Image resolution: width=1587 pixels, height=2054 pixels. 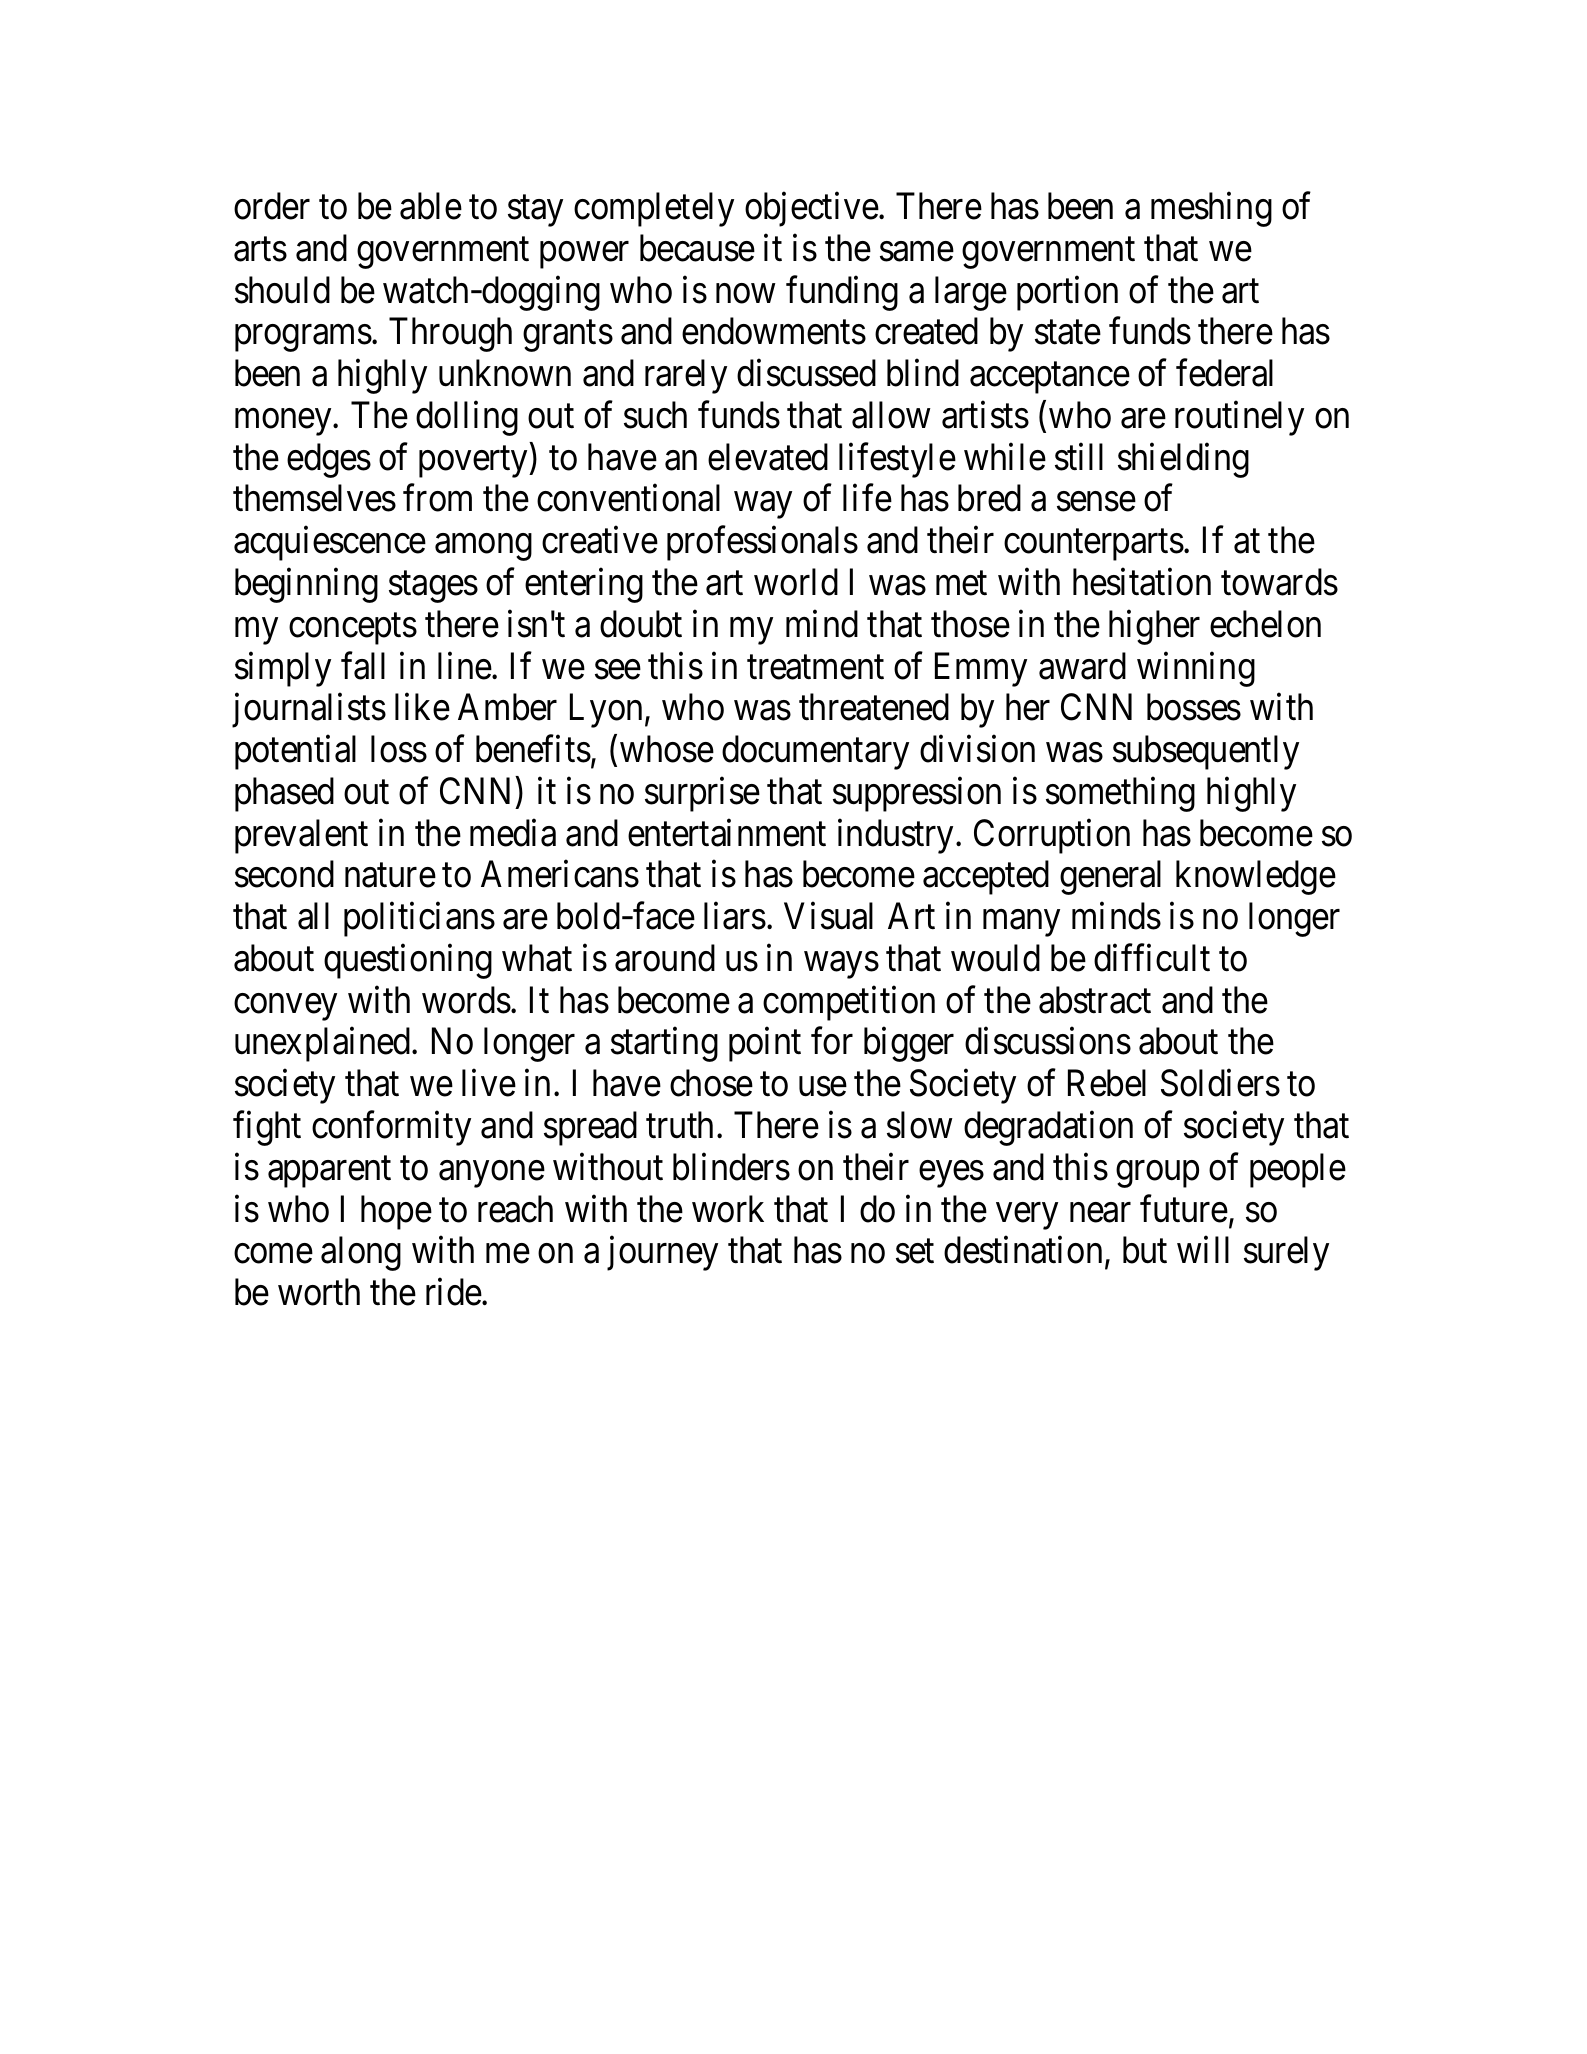 What do you see at coordinates (1152, 958) in the page?
I see `difficult` at bounding box center [1152, 958].
